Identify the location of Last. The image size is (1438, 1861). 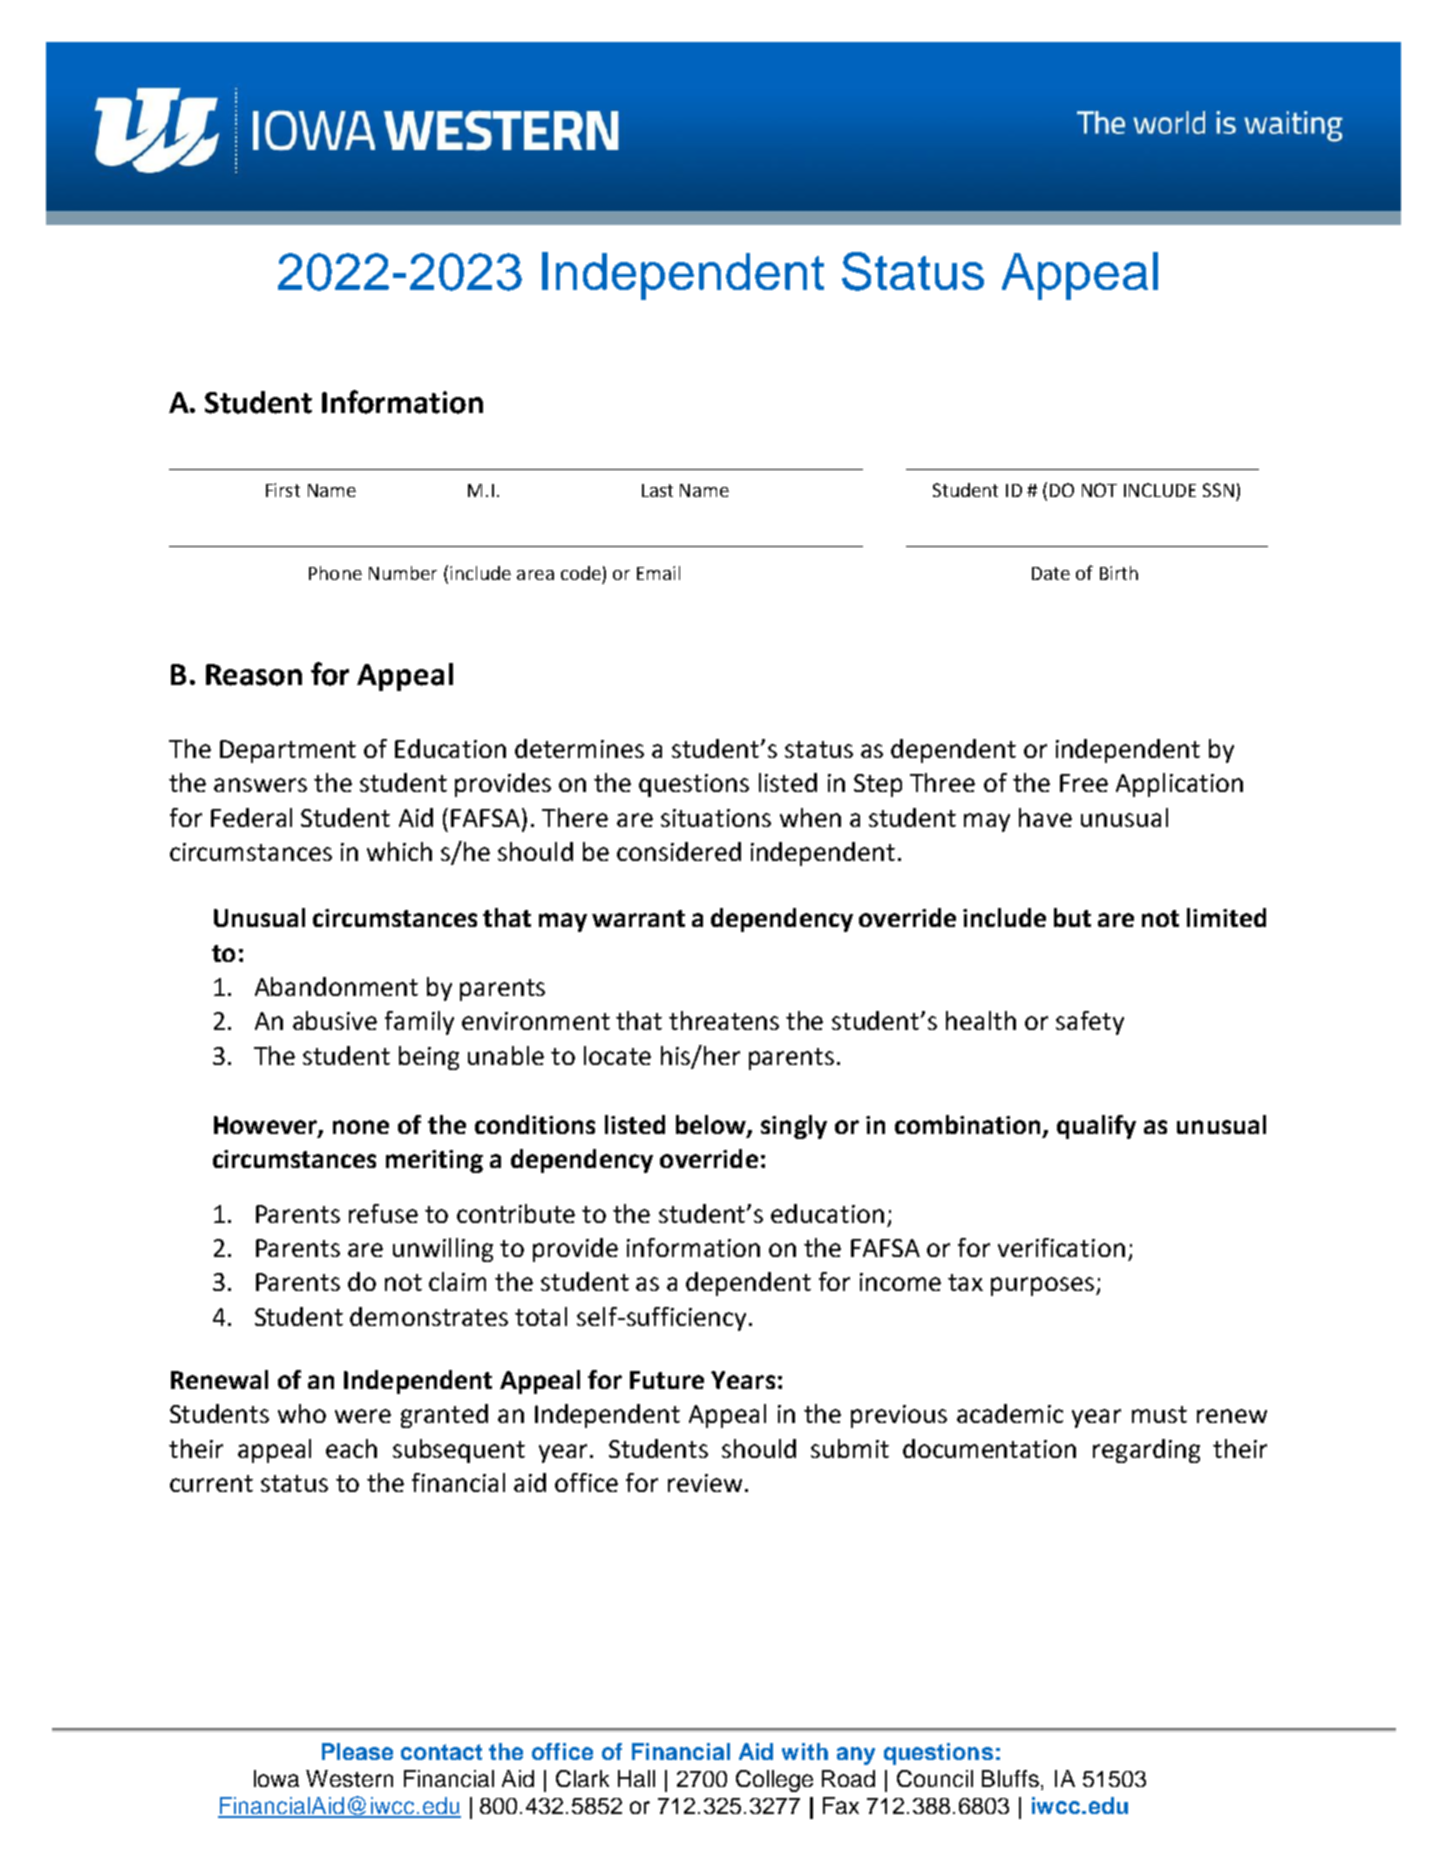
(657, 490).
